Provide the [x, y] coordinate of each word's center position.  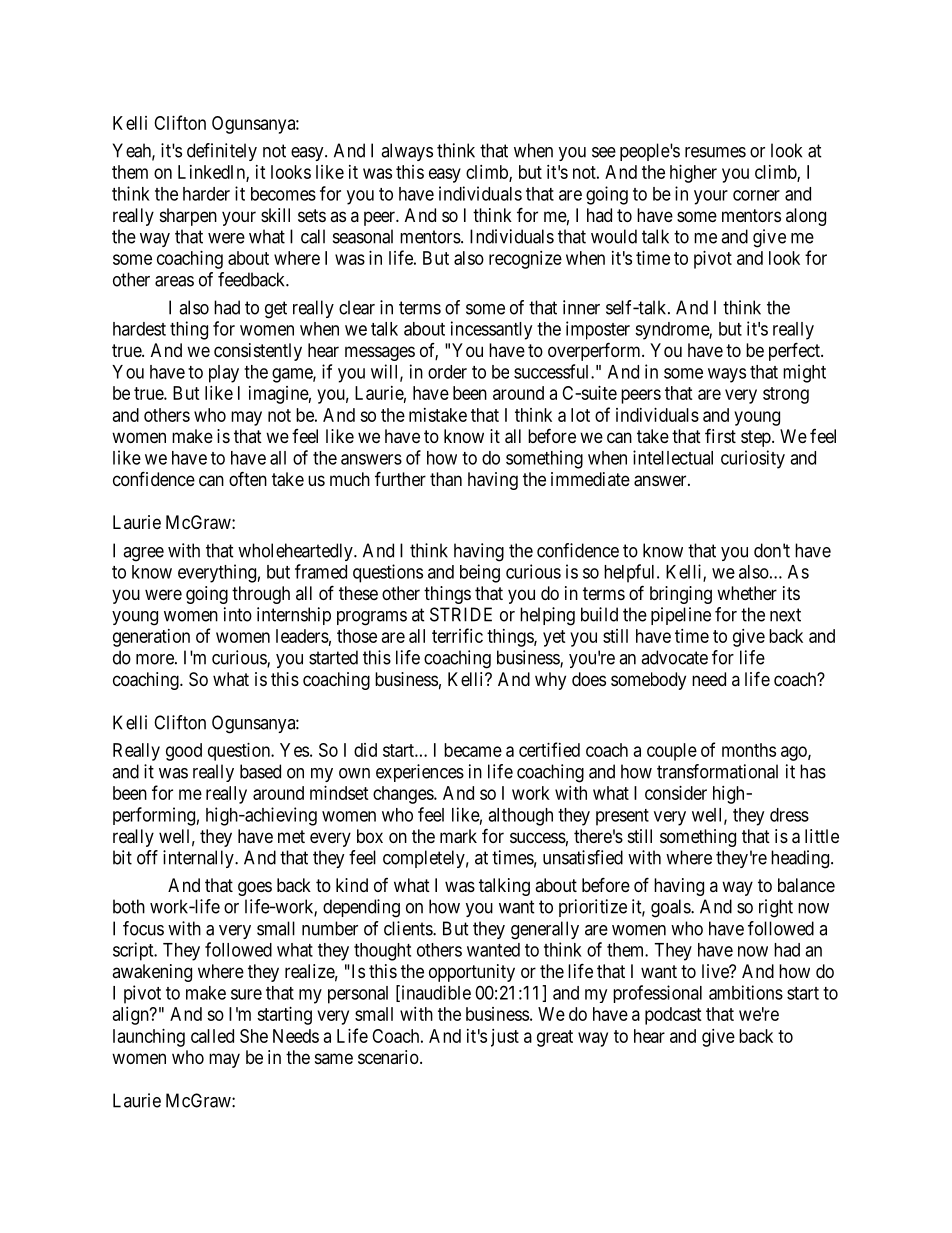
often [248, 478]
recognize [525, 260]
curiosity [753, 459]
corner [756, 195]
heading [801, 859]
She [254, 1036]
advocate [674, 657]
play [224, 374]
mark [458, 836]
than [446, 479]
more [156, 659]
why [550, 681]
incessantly [491, 330]
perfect [795, 351]
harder [206, 194]
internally [199, 859]
